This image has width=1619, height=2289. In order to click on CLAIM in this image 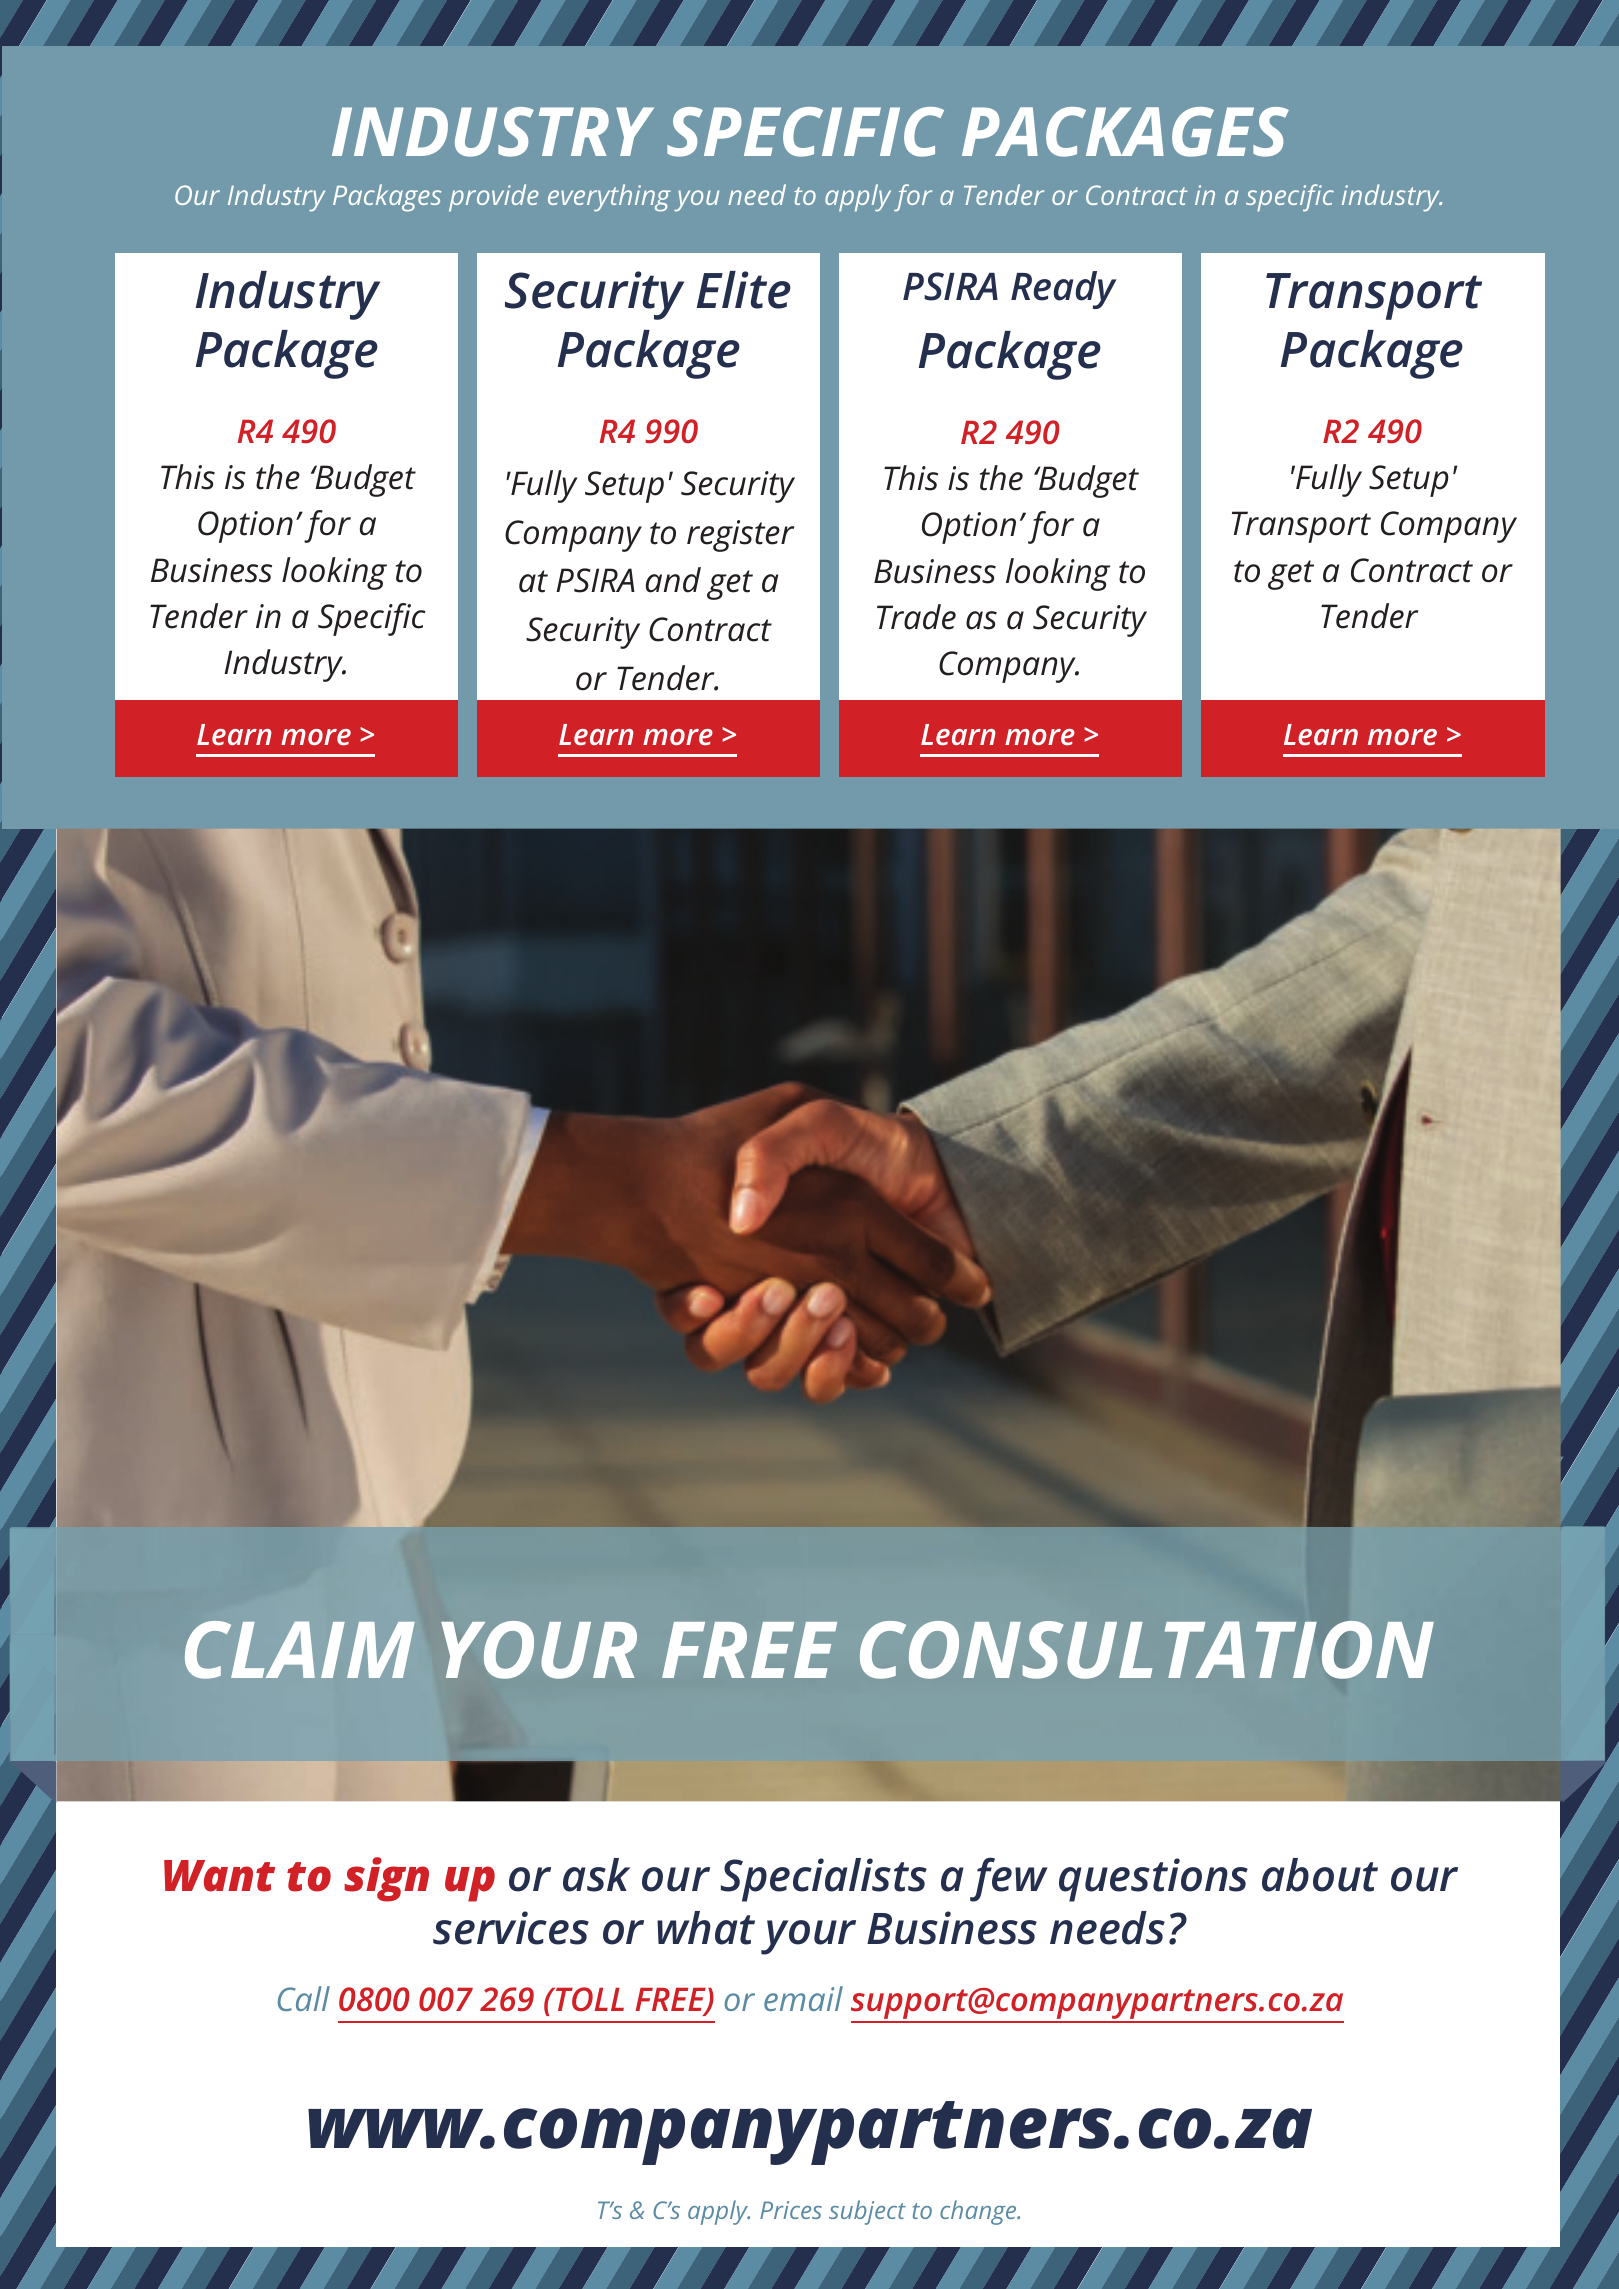, I will do `click(300, 1650)`.
